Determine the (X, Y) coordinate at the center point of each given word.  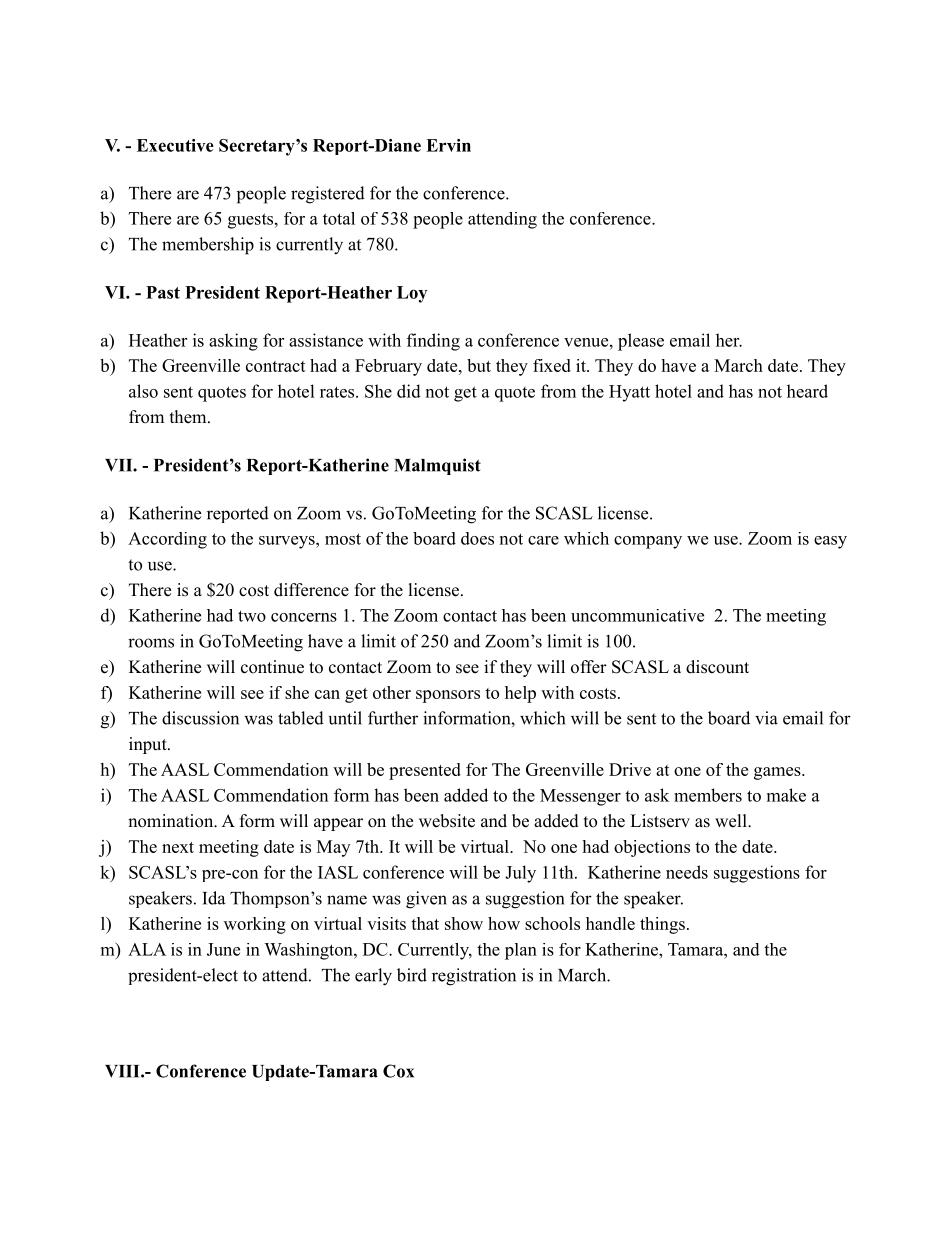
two (252, 616)
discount (717, 667)
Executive (175, 145)
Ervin (448, 145)
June (223, 949)
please (641, 342)
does (477, 538)
